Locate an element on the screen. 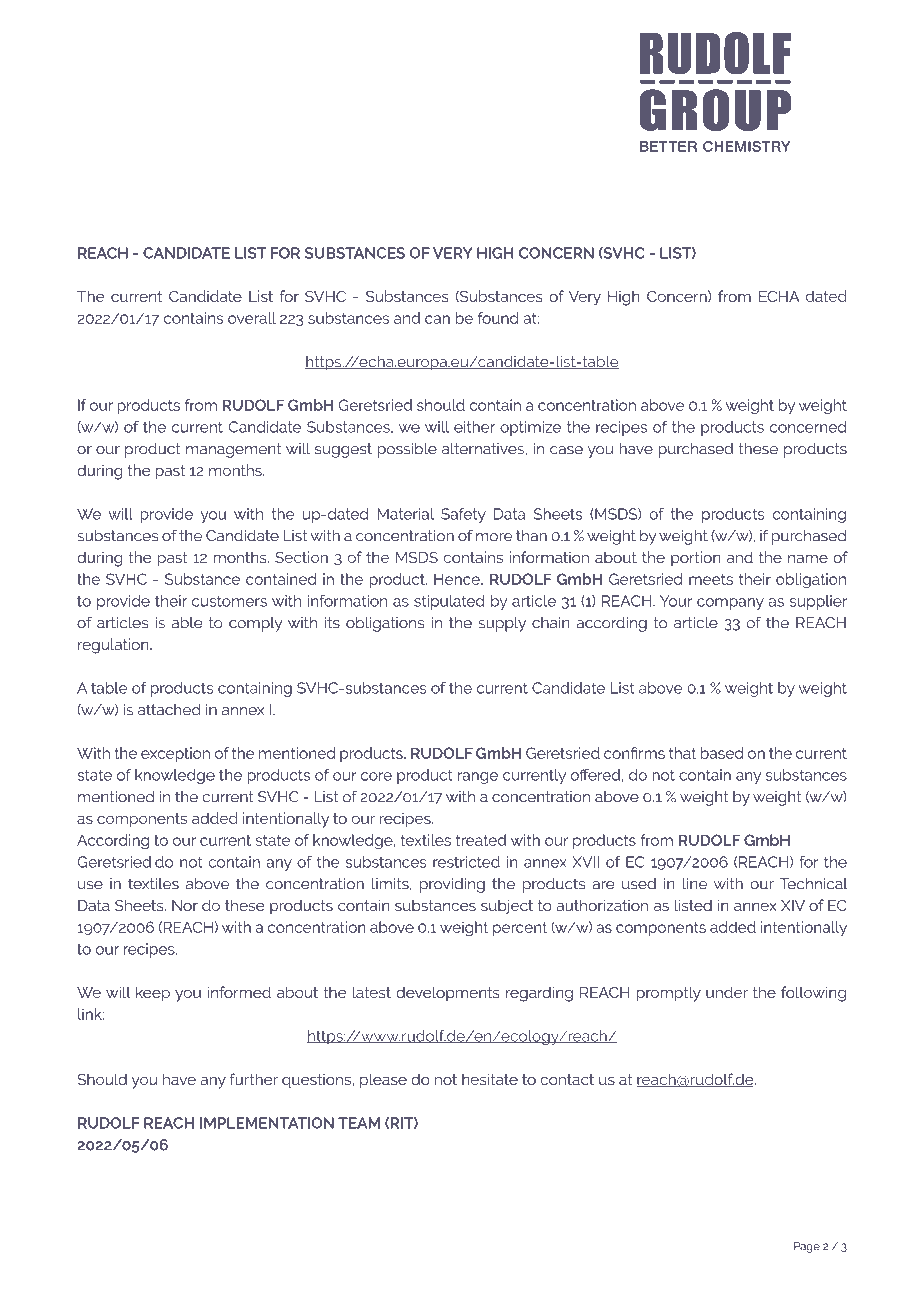 Image resolution: width=924 pixels, height=1308 pixels. overall is located at coordinates (252, 318).
